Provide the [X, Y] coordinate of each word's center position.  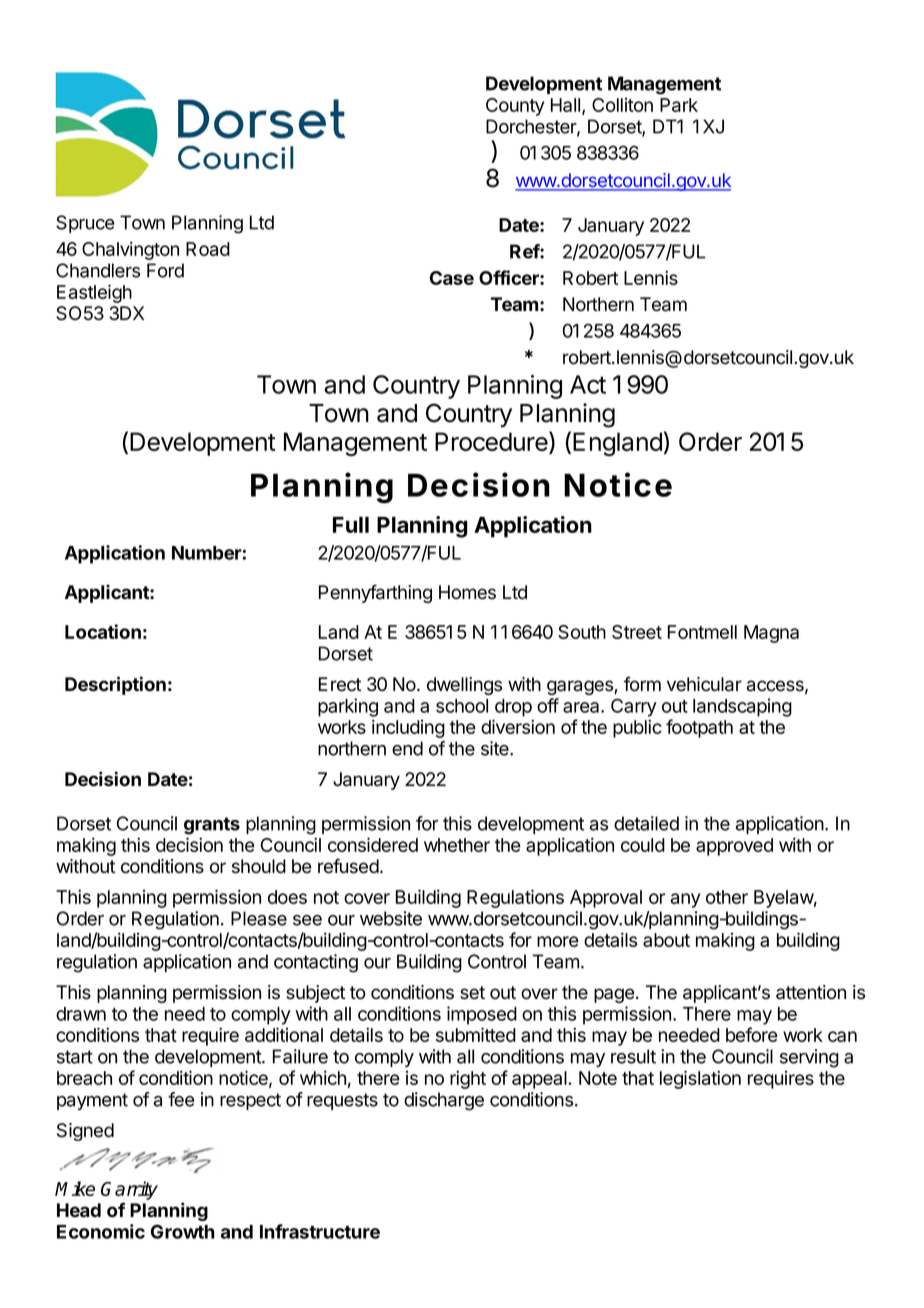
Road [208, 249]
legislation [700, 1079]
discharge [444, 1101]
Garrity [129, 1190]
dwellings [464, 686]
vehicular [704, 684]
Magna [771, 634]
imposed [482, 1015]
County [515, 107]
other [727, 897]
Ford [165, 270]
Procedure [492, 442]
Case [452, 278]
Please [259, 918]
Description [115, 685]
